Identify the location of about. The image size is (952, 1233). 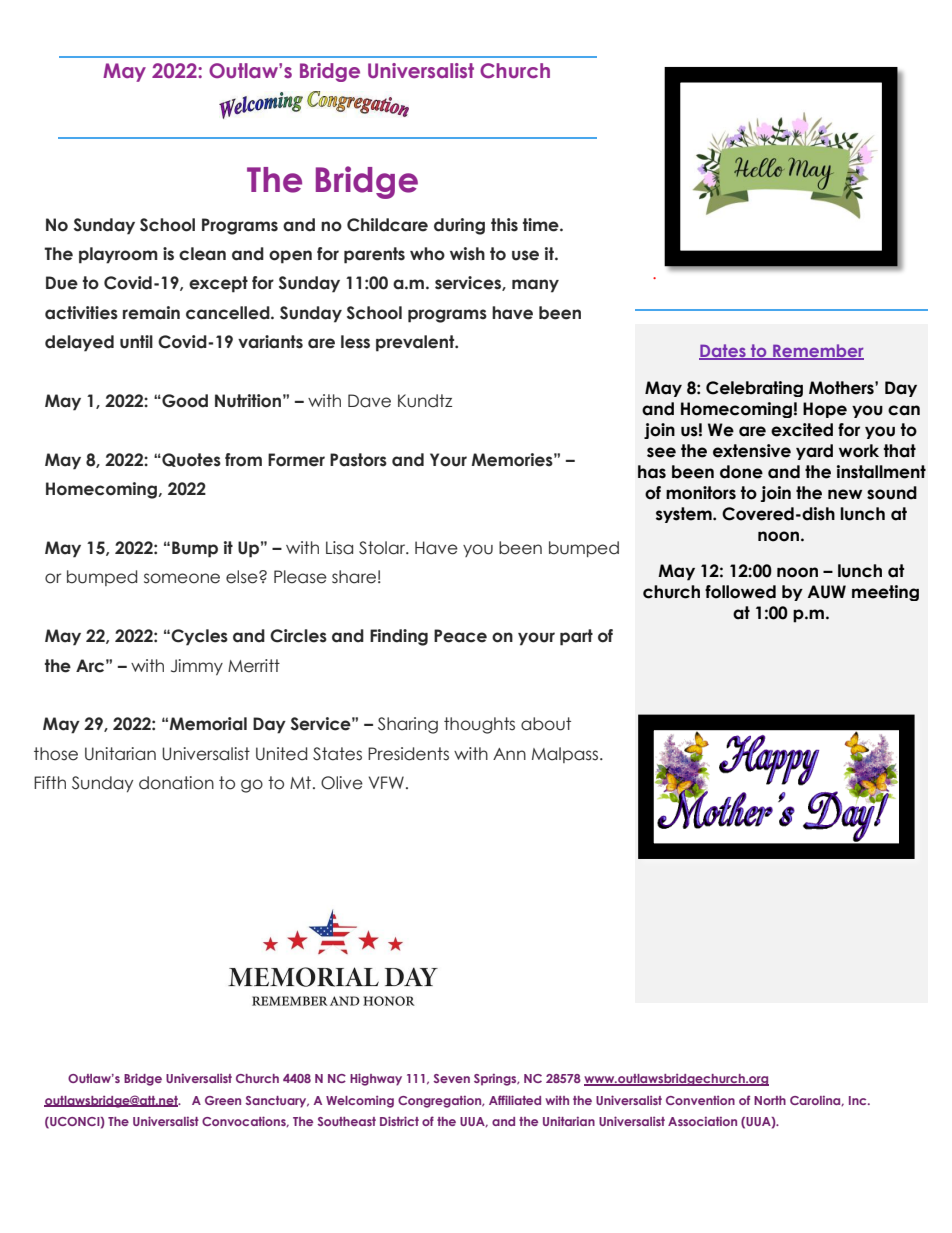
(546, 724).
